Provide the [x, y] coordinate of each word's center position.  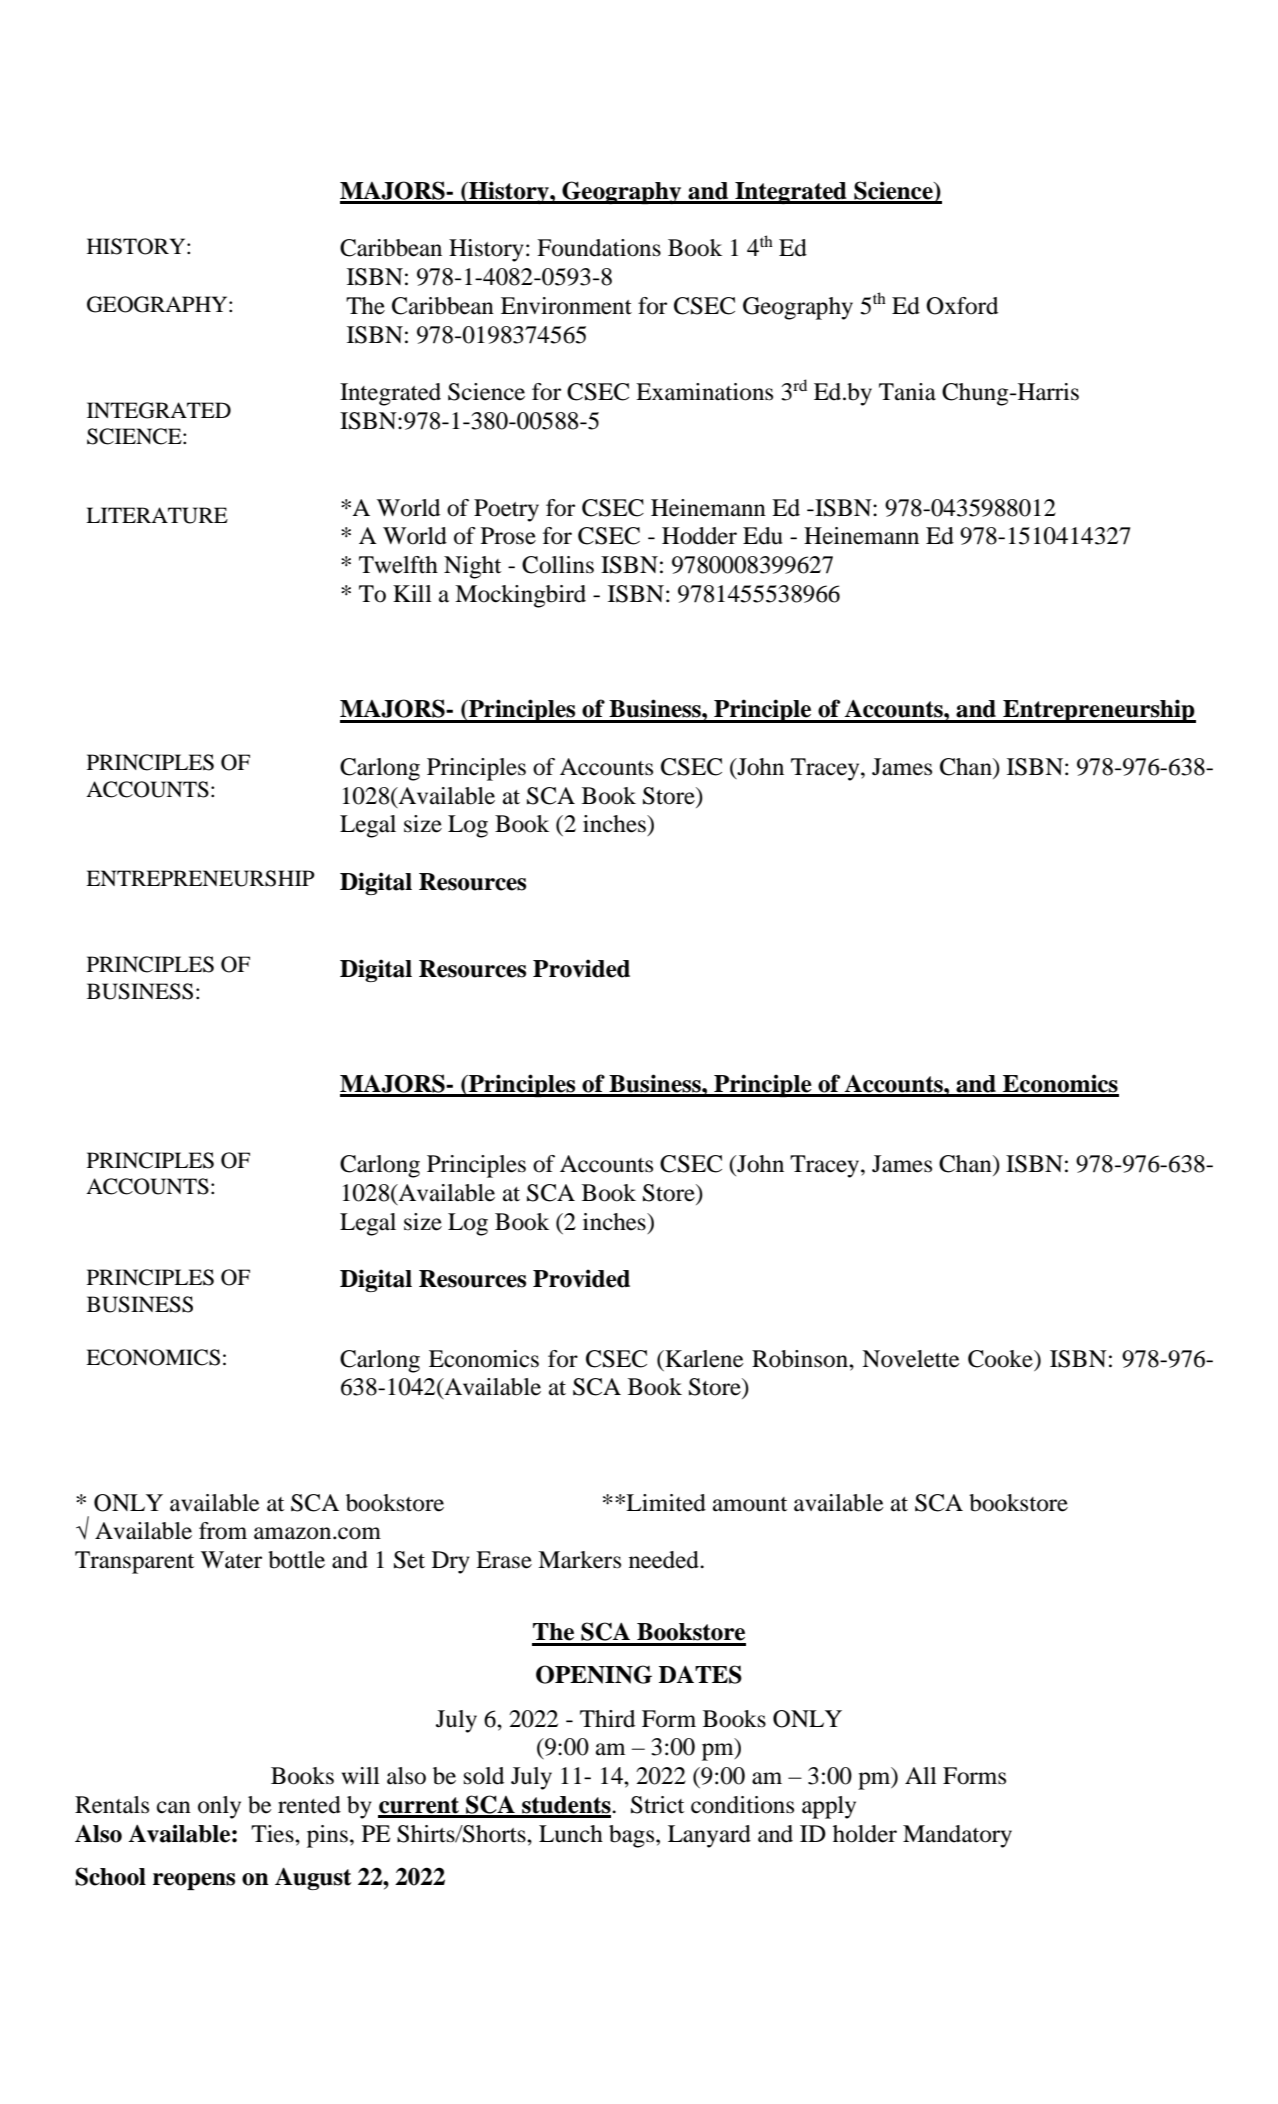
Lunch [571, 1834]
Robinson [801, 1359]
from [223, 1531]
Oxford [962, 306]
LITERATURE [157, 515]
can [174, 1807]
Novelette [911, 1359]
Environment [566, 306]
